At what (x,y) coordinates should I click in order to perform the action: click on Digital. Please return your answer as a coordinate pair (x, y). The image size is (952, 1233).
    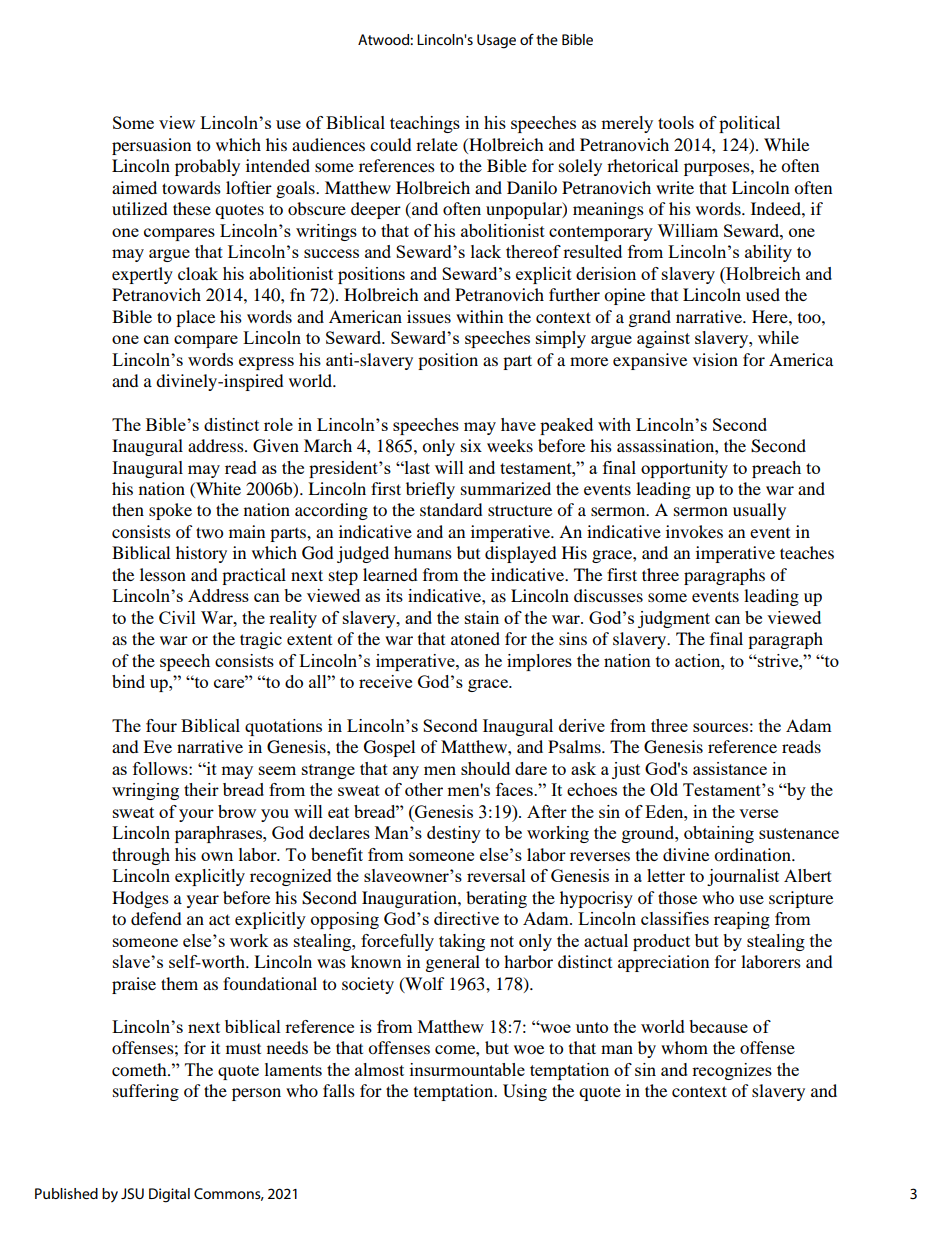
    Looking at the image, I should click on (169, 1195).
